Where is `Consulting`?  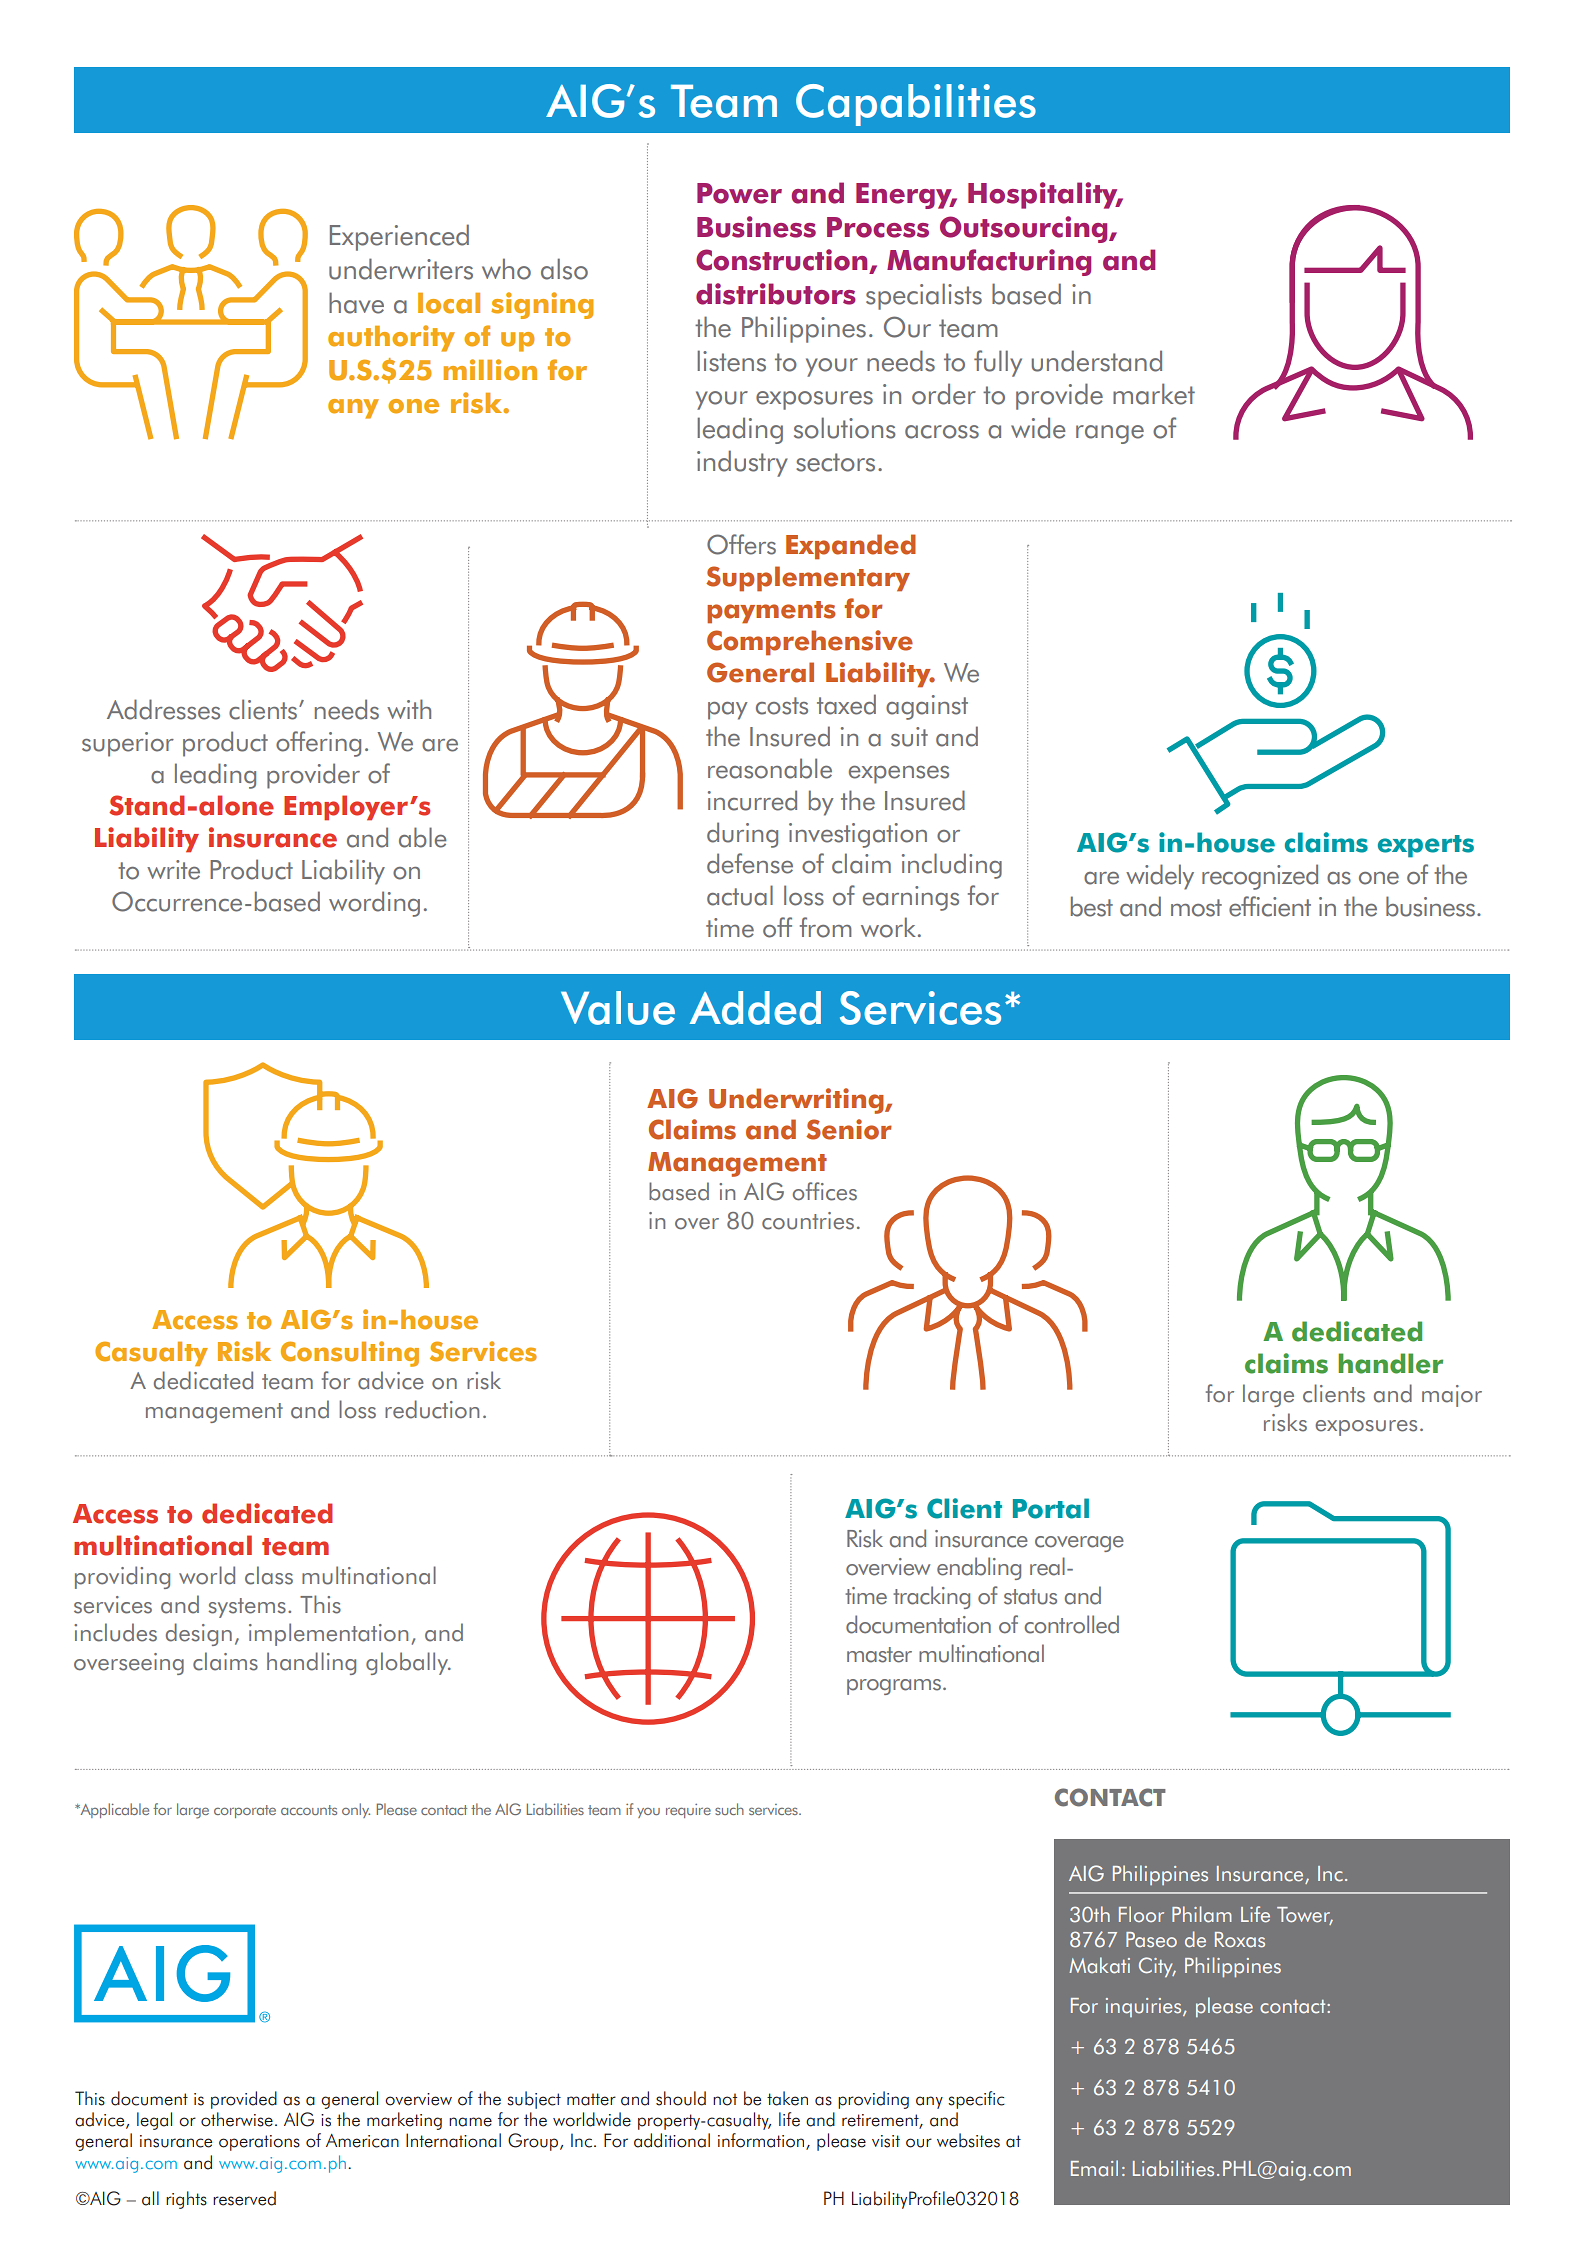 Consulting is located at coordinates (350, 1354).
